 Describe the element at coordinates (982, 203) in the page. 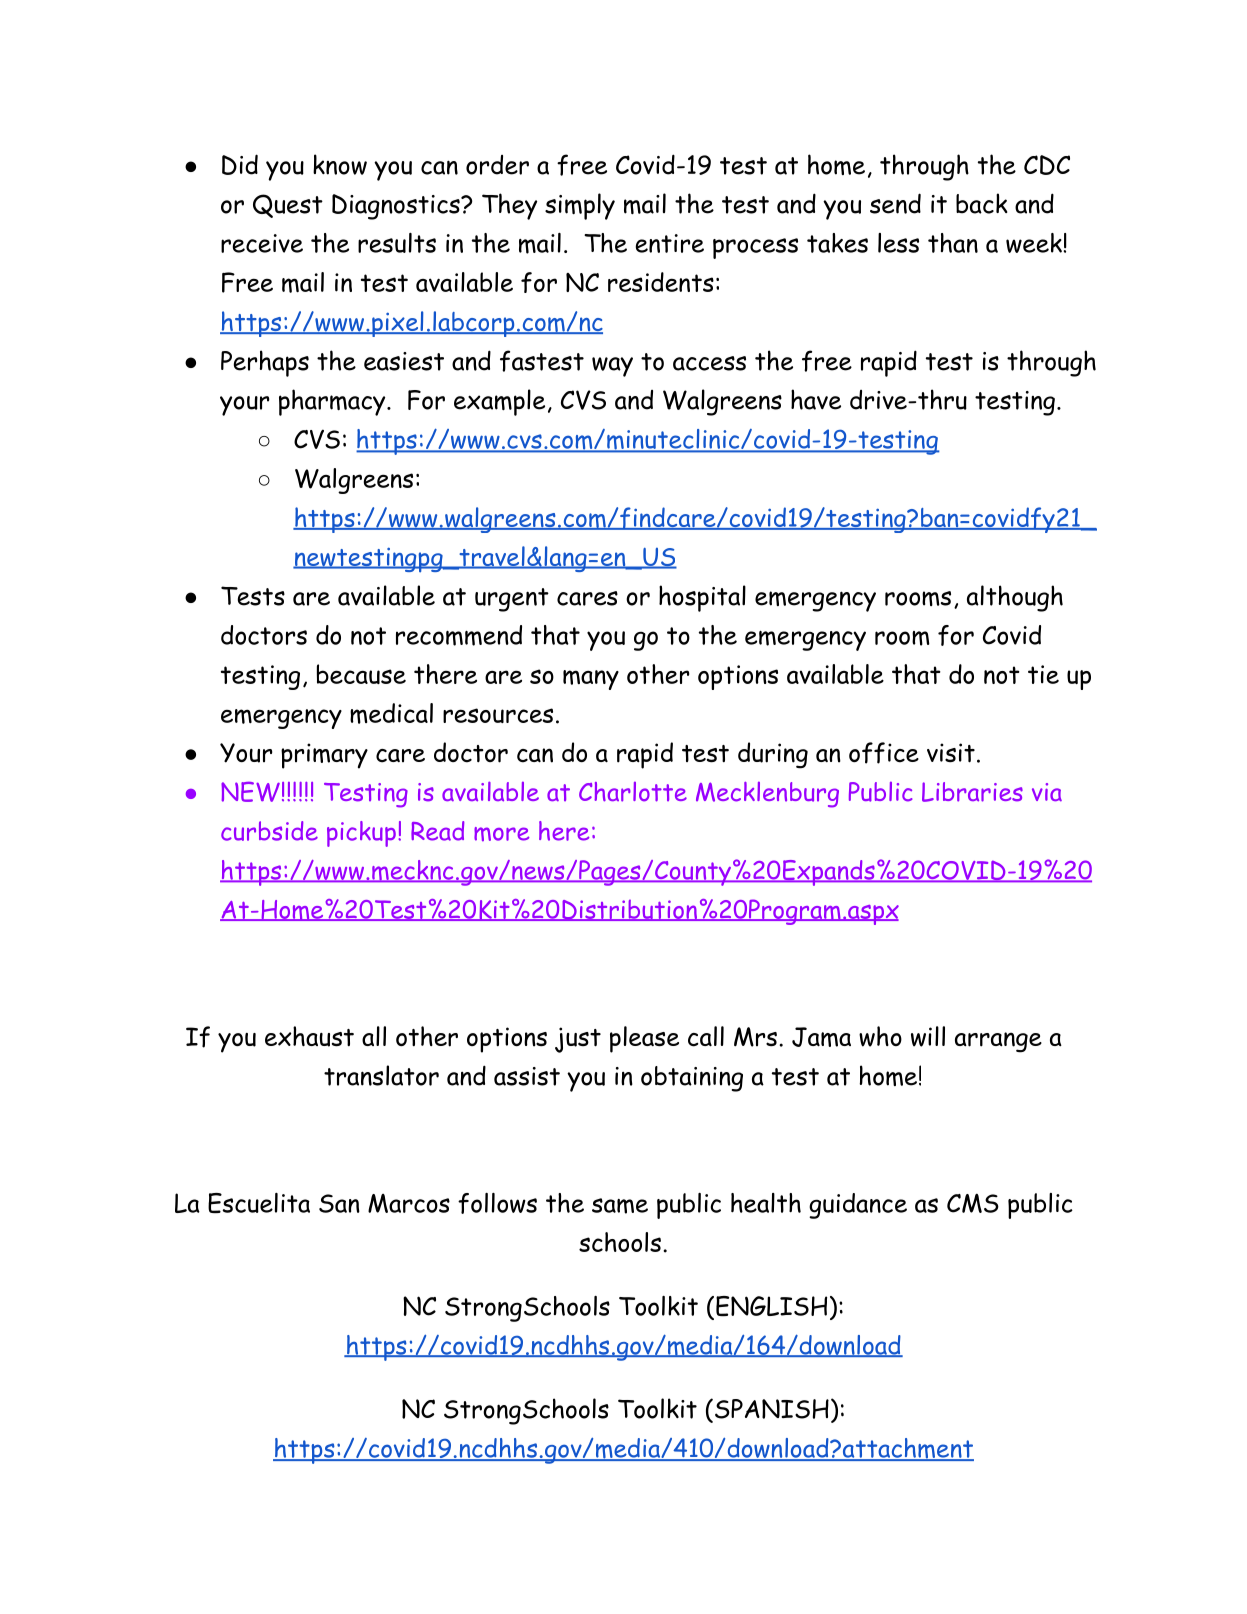

I see `back` at that location.
